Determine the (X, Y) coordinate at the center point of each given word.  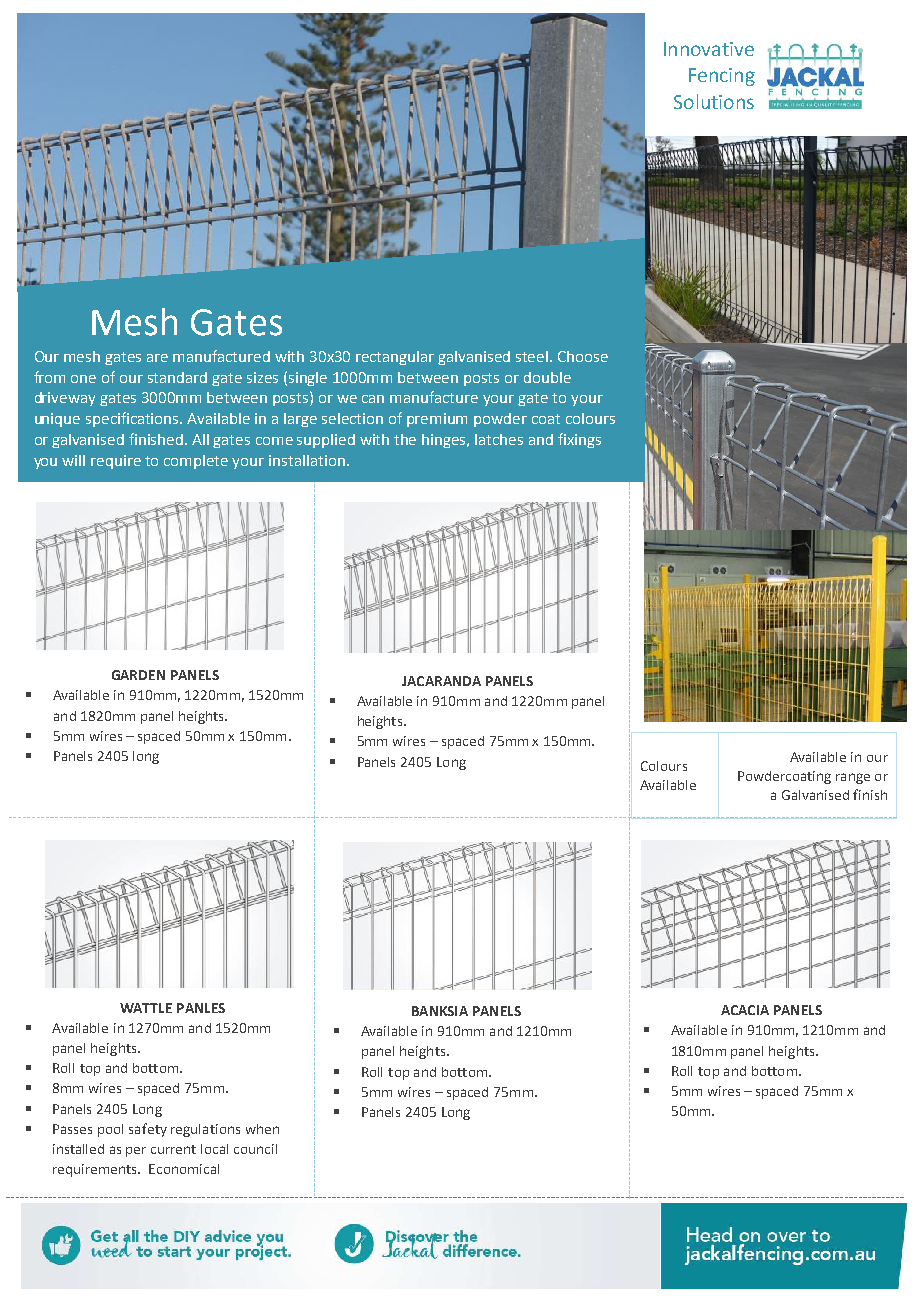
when (262, 1129)
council (255, 1149)
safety (148, 1130)
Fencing (722, 77)
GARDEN (138, 675)
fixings (579, 440)
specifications (134, 419)
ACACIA (745, 1010)
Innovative (709, 49)
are (157, 358)
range (853, 778)
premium (437, 420)
